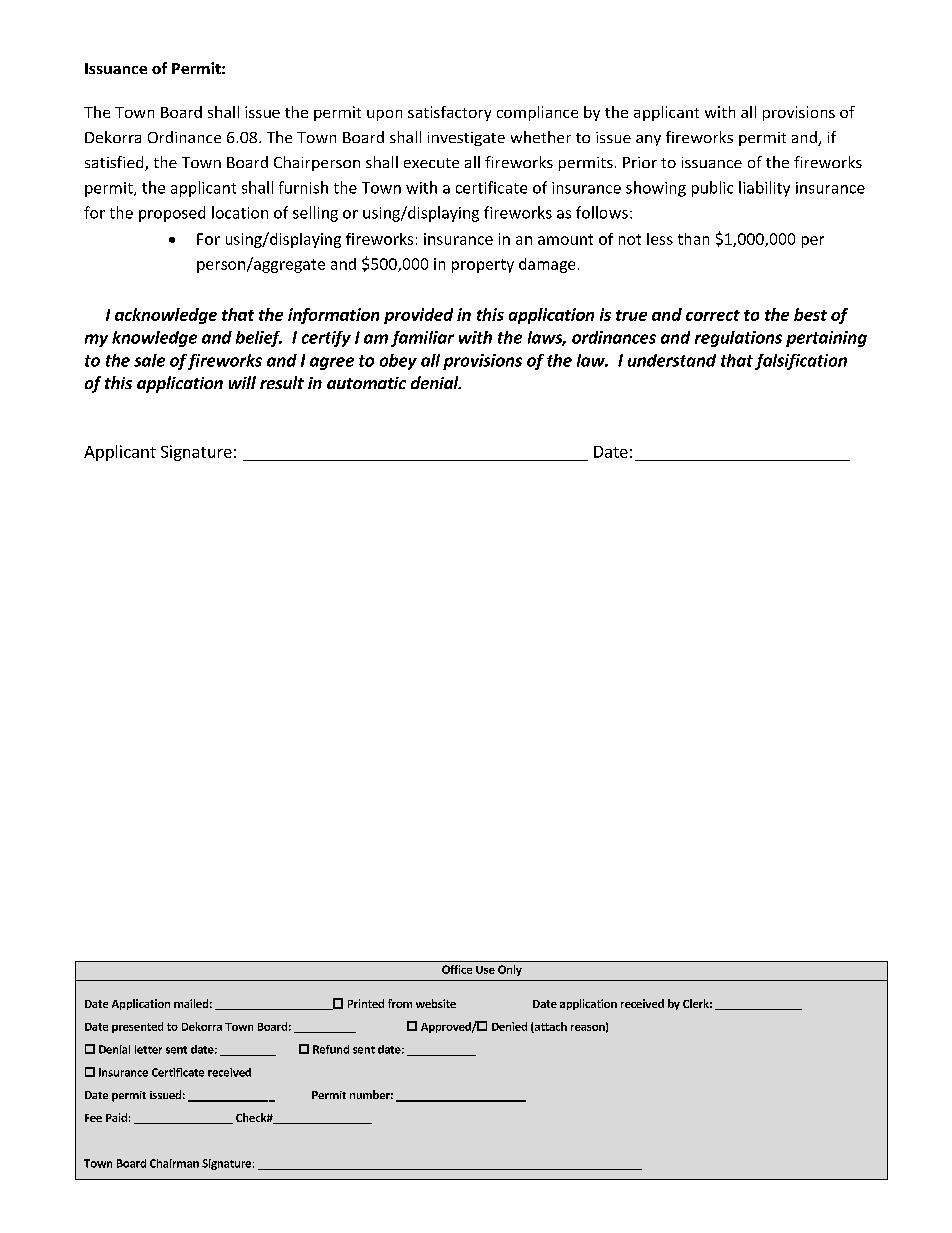  What do you see at coordinates (115, 163) in the image?
I see `satisfied` at bounding box center [115, 163].
